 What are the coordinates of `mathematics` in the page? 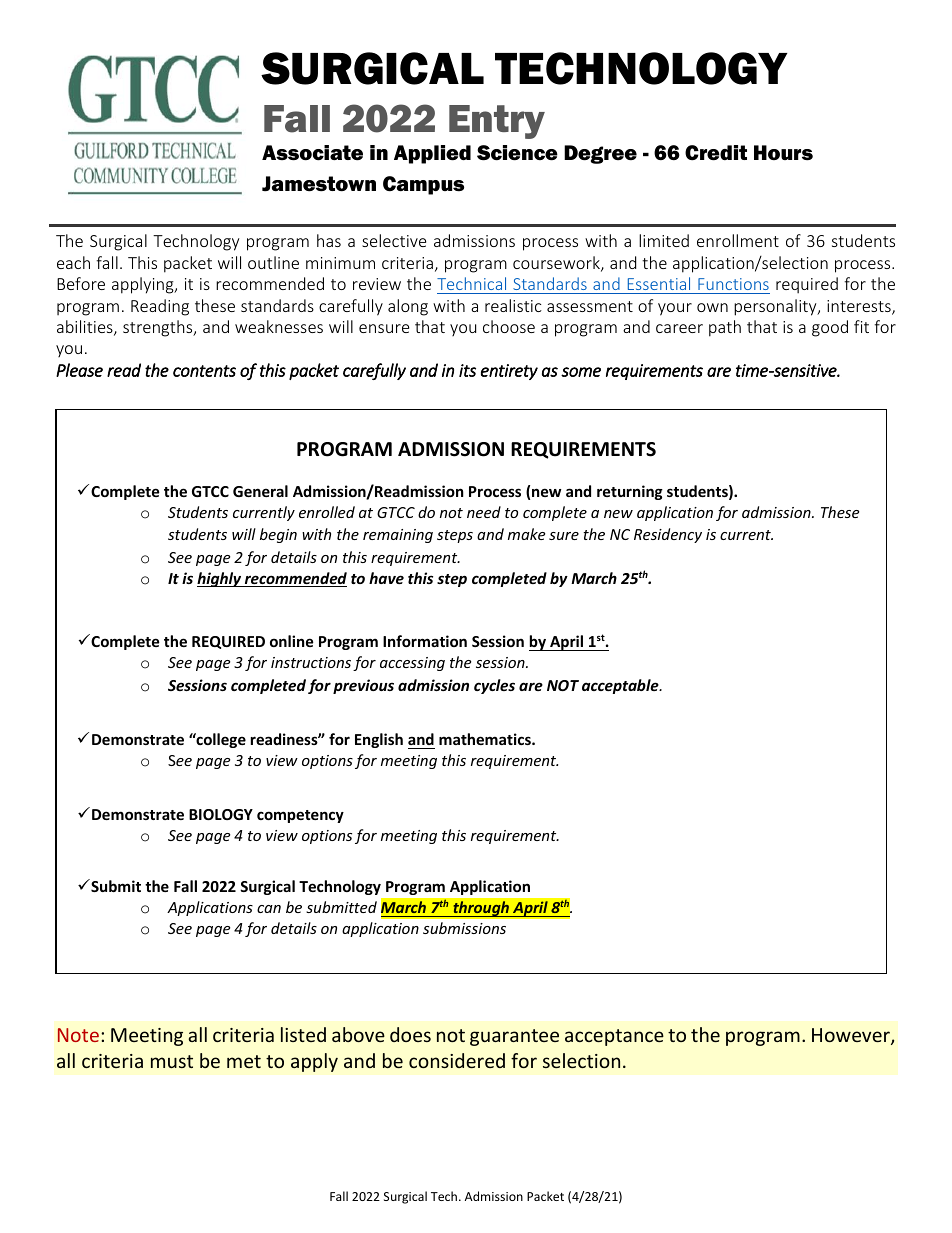 It's located at (486, 739).
